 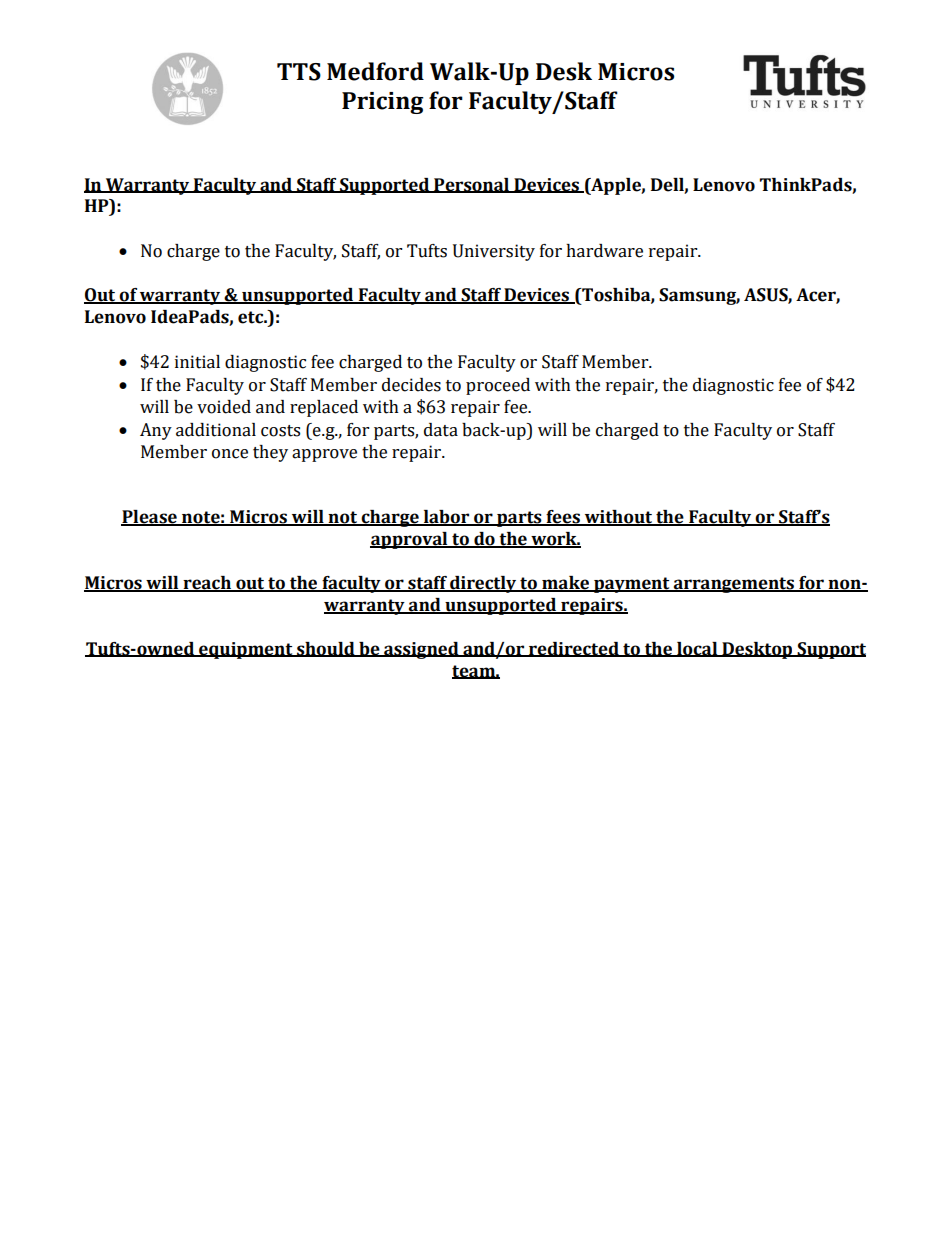 I want to click on equipment, so click(x=246, y=650).
